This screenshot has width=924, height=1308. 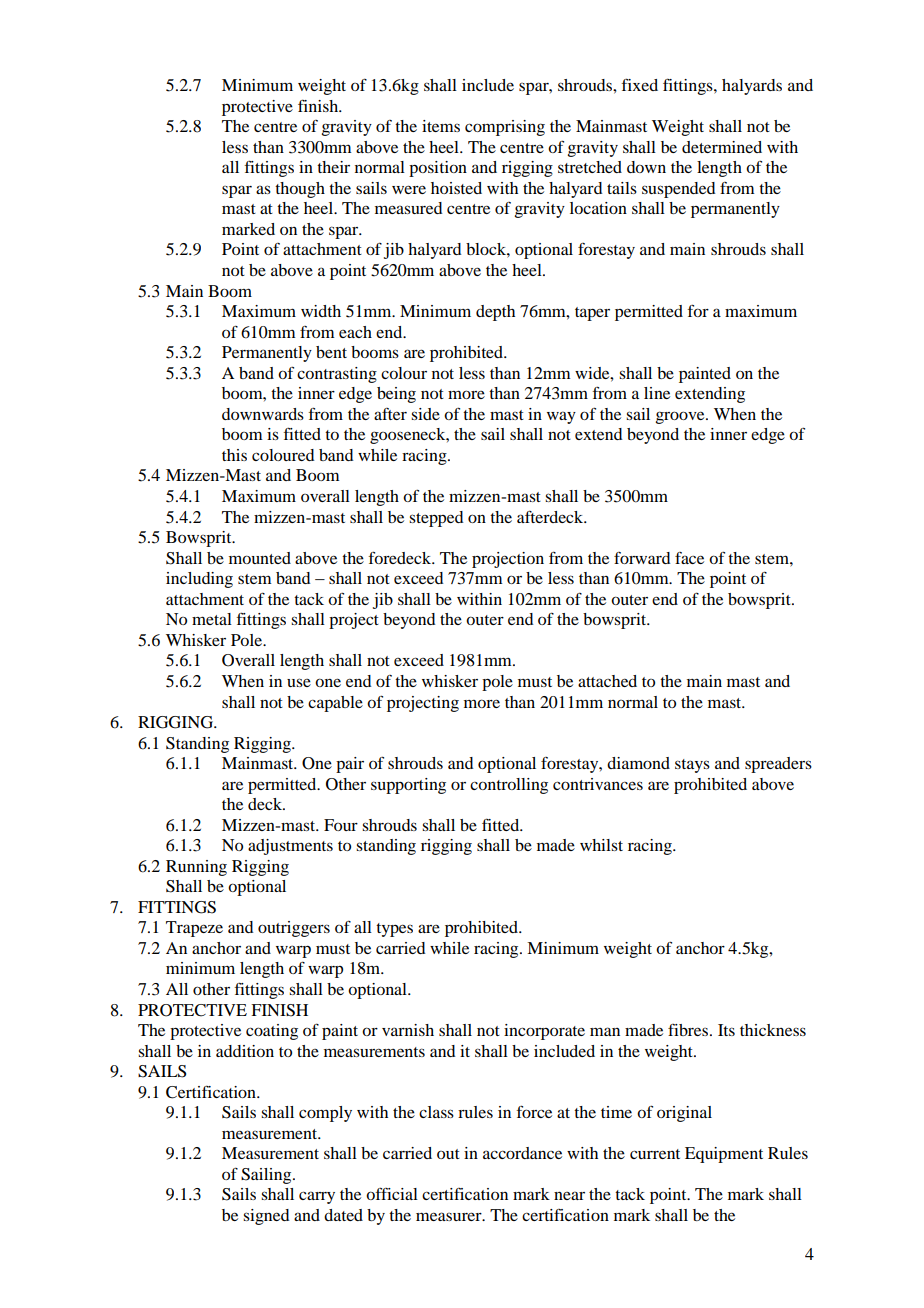 I want to click on stepped, so click(x=436, y=519).
